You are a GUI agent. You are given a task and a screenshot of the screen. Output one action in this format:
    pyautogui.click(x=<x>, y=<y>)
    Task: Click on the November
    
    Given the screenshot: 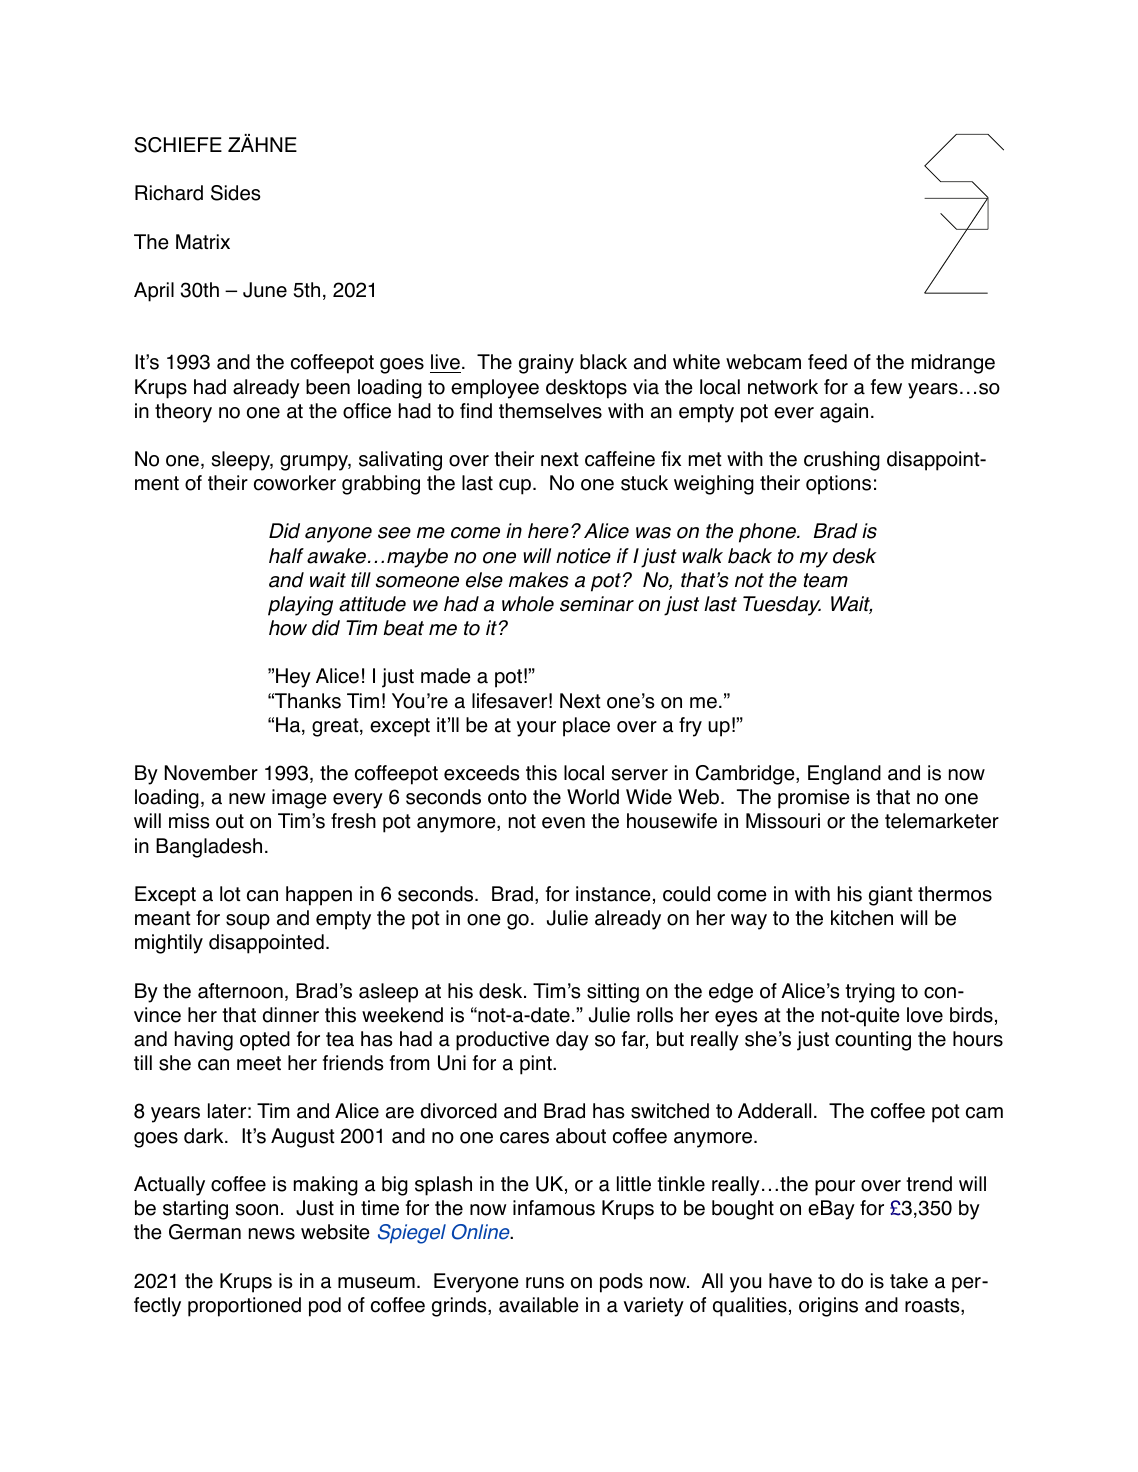 What is the action you would take?
    pyautogui.click(x=211, y=773)
